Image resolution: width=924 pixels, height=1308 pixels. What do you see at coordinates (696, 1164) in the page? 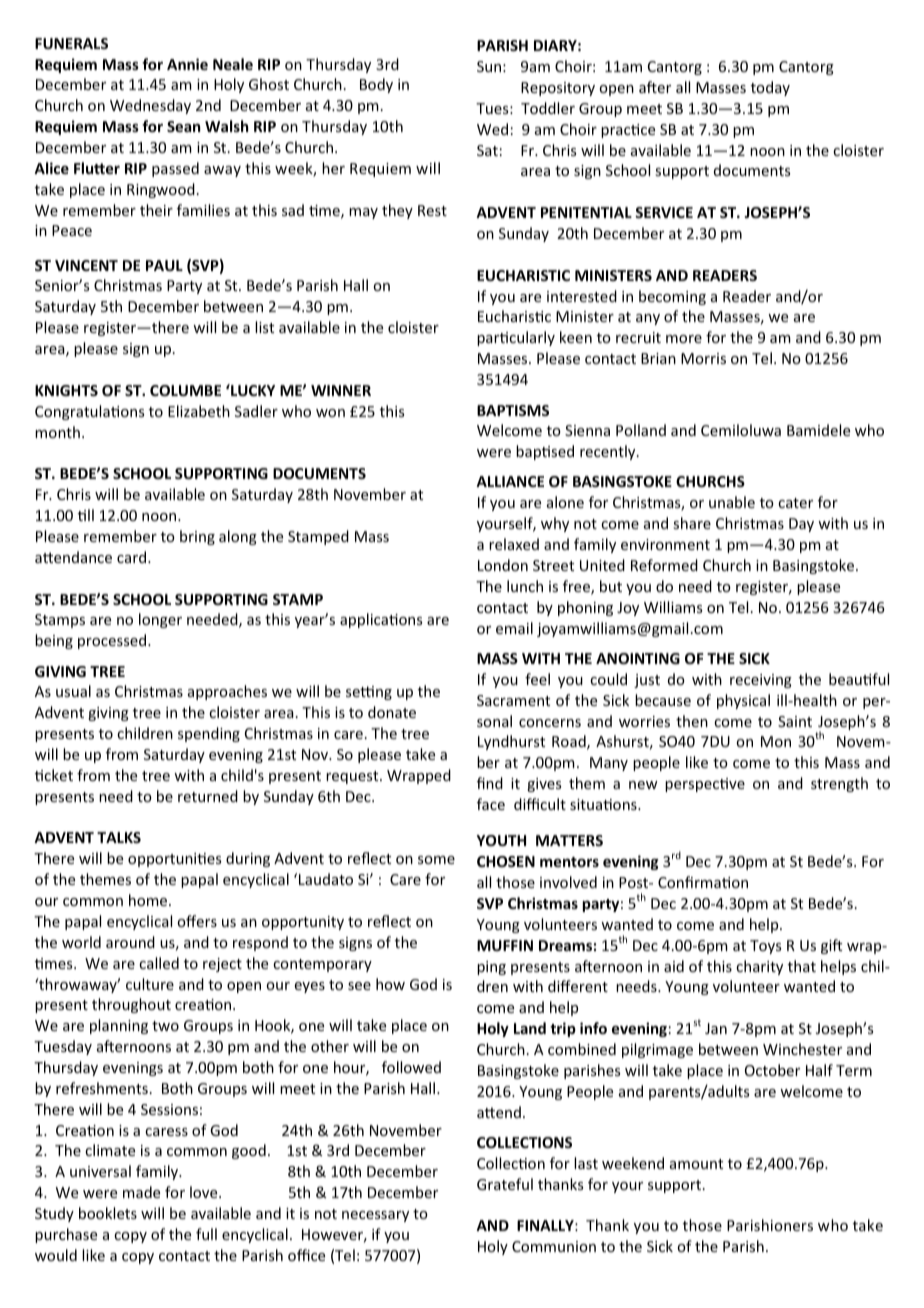
I see `amount` at bounding box center [696, 1164].
